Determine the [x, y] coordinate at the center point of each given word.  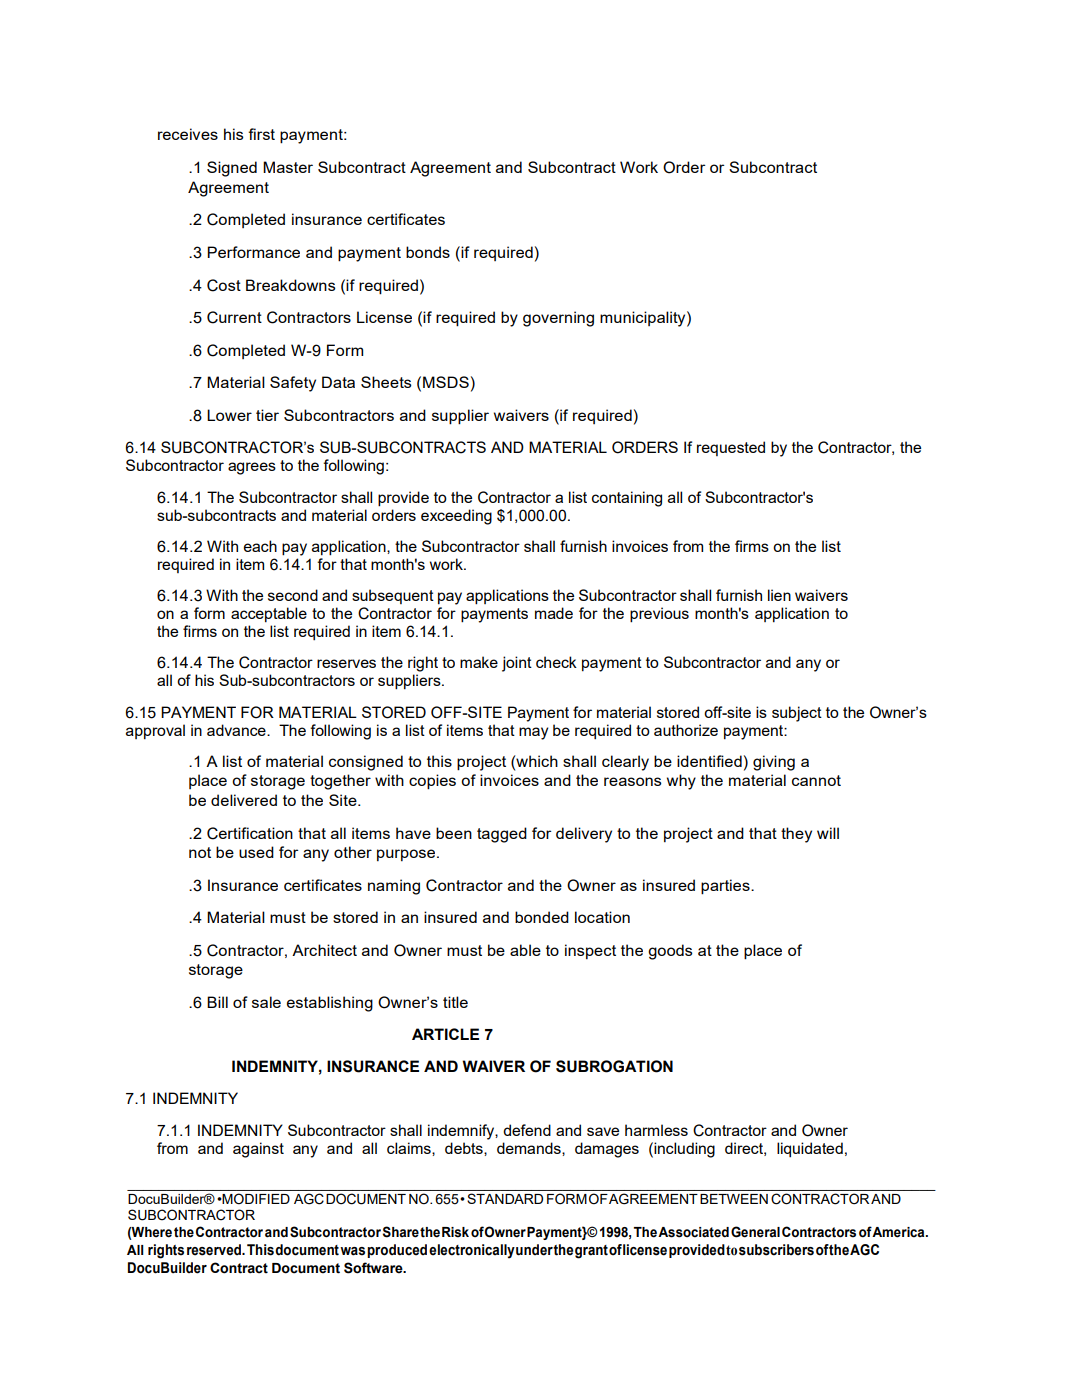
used [256, 852]
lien [779, 595]
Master [288, 167]
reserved [215, 1250]
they [796, 835]
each [260, 546]
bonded [542, 917]
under [535, 1250]
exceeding [456, 517]
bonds [428, 252]
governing [558, 319]
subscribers [776, 1250]
